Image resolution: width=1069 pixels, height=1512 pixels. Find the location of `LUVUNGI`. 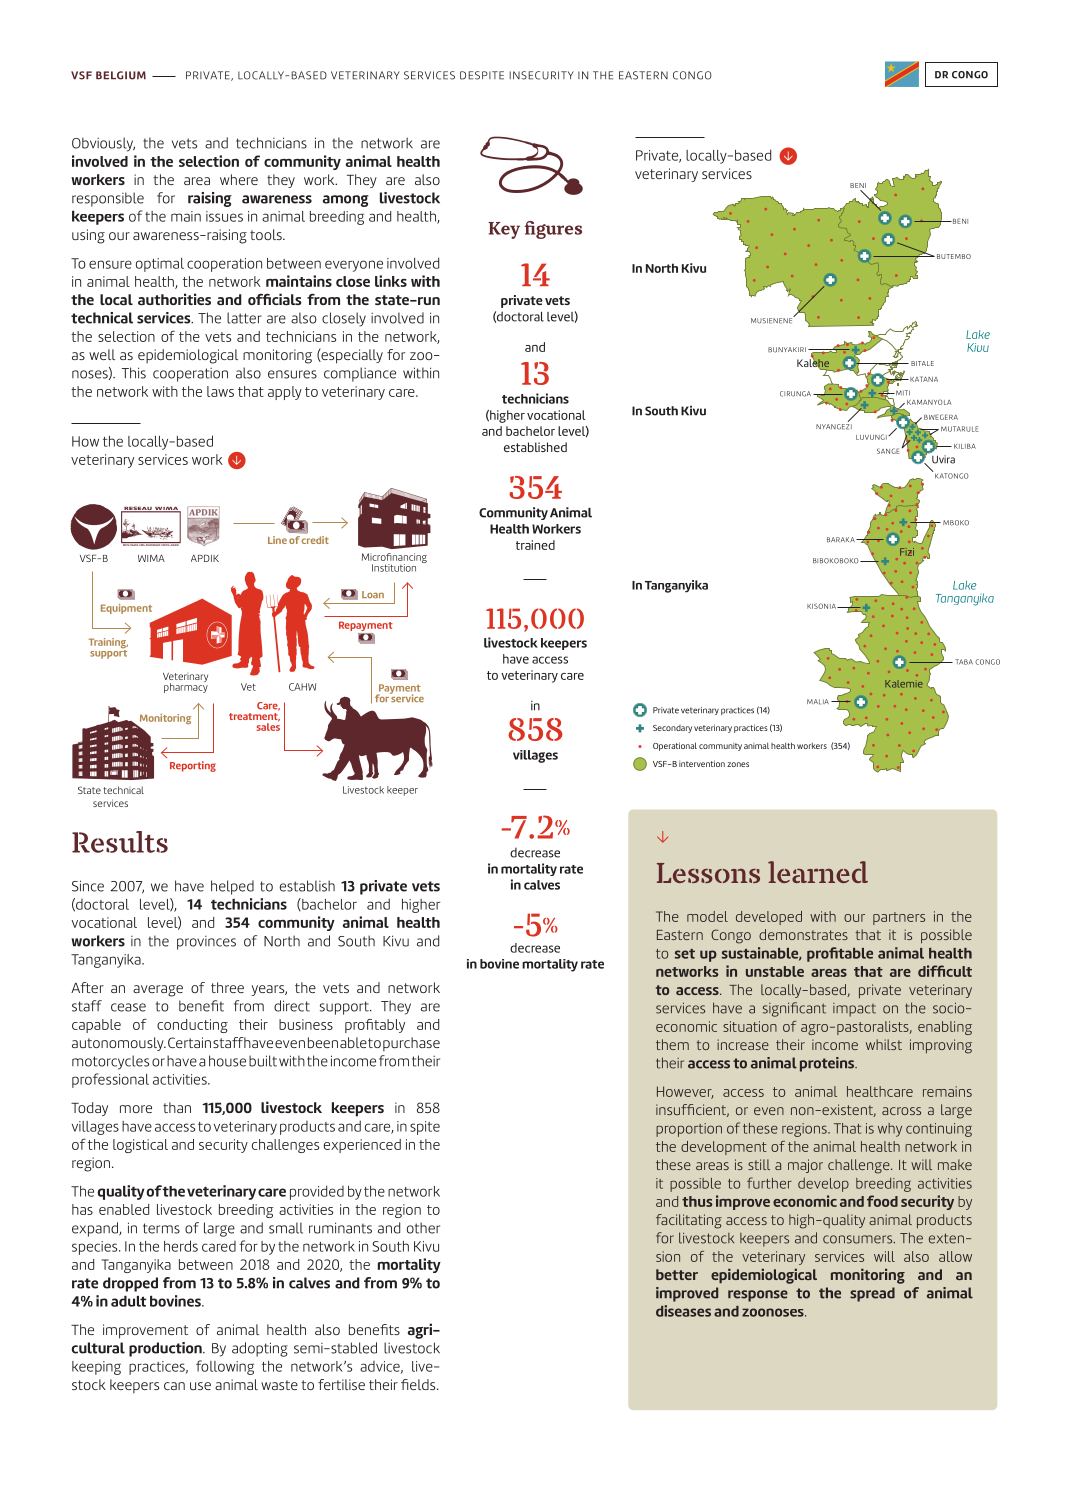

LUVUNGI is located at coordinates (872, 437).
